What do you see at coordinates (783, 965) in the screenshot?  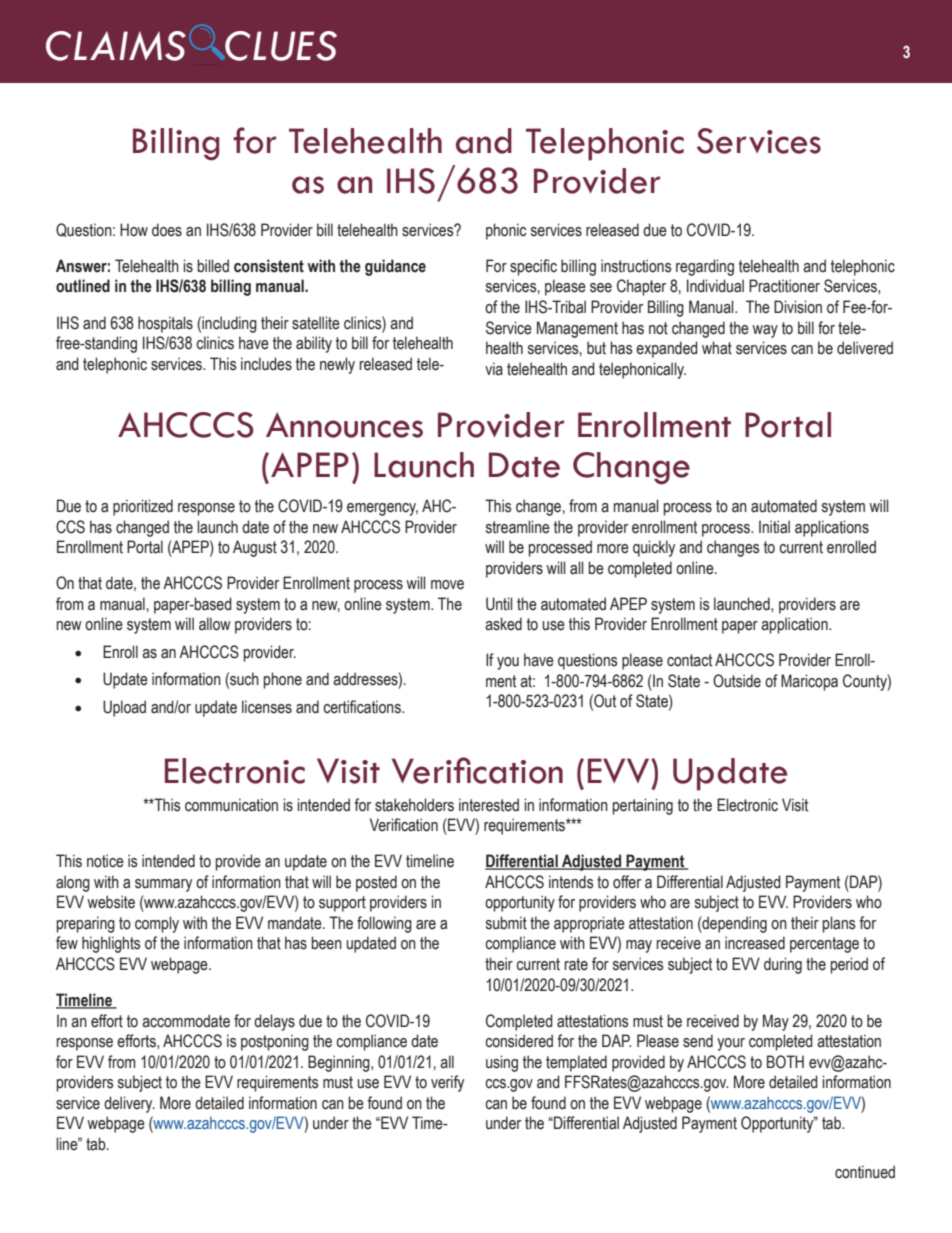 I see `during` at bounding box center [783, 965].
